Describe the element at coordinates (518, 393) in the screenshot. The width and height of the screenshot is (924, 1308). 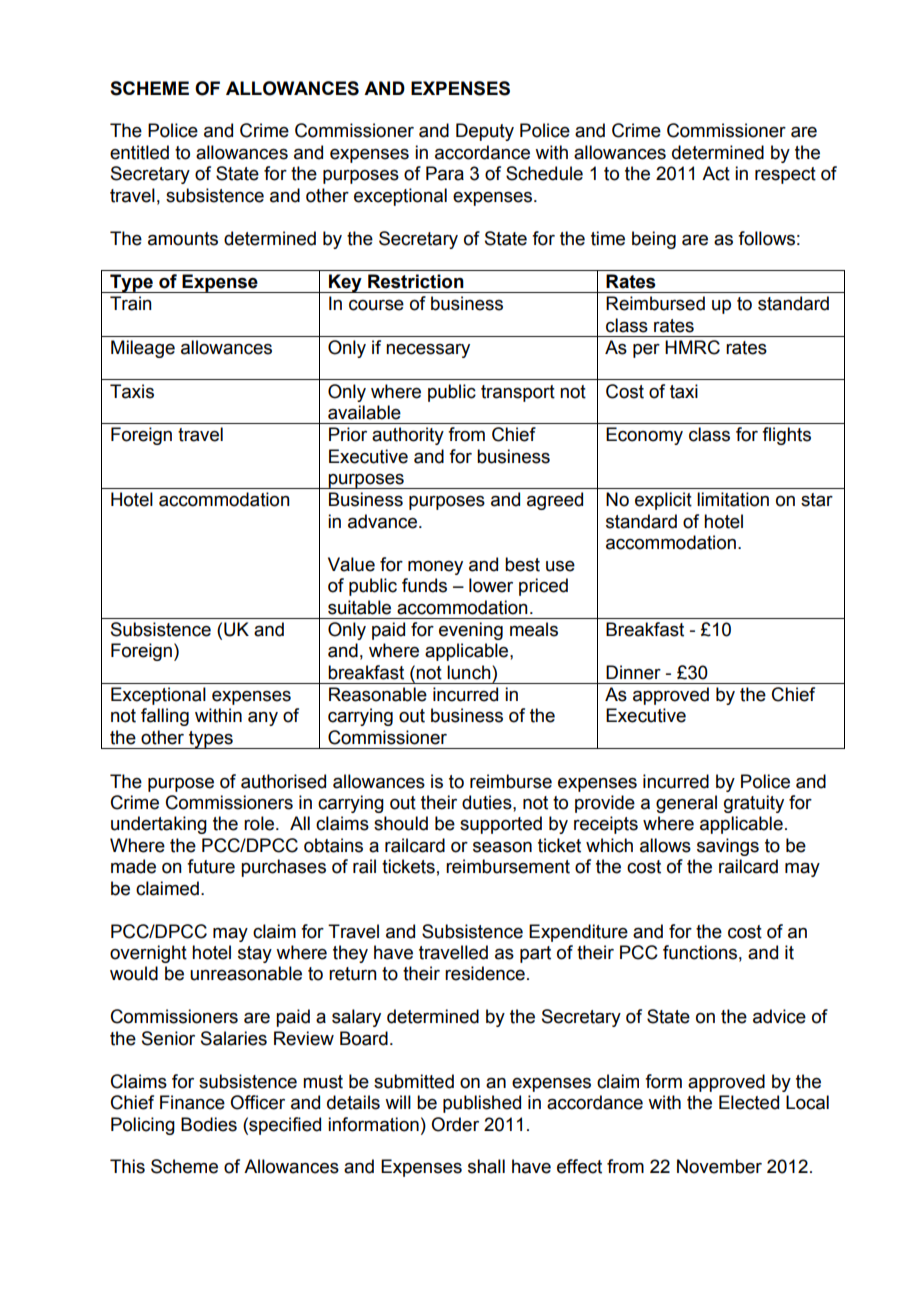
I see `transport` at that location.
